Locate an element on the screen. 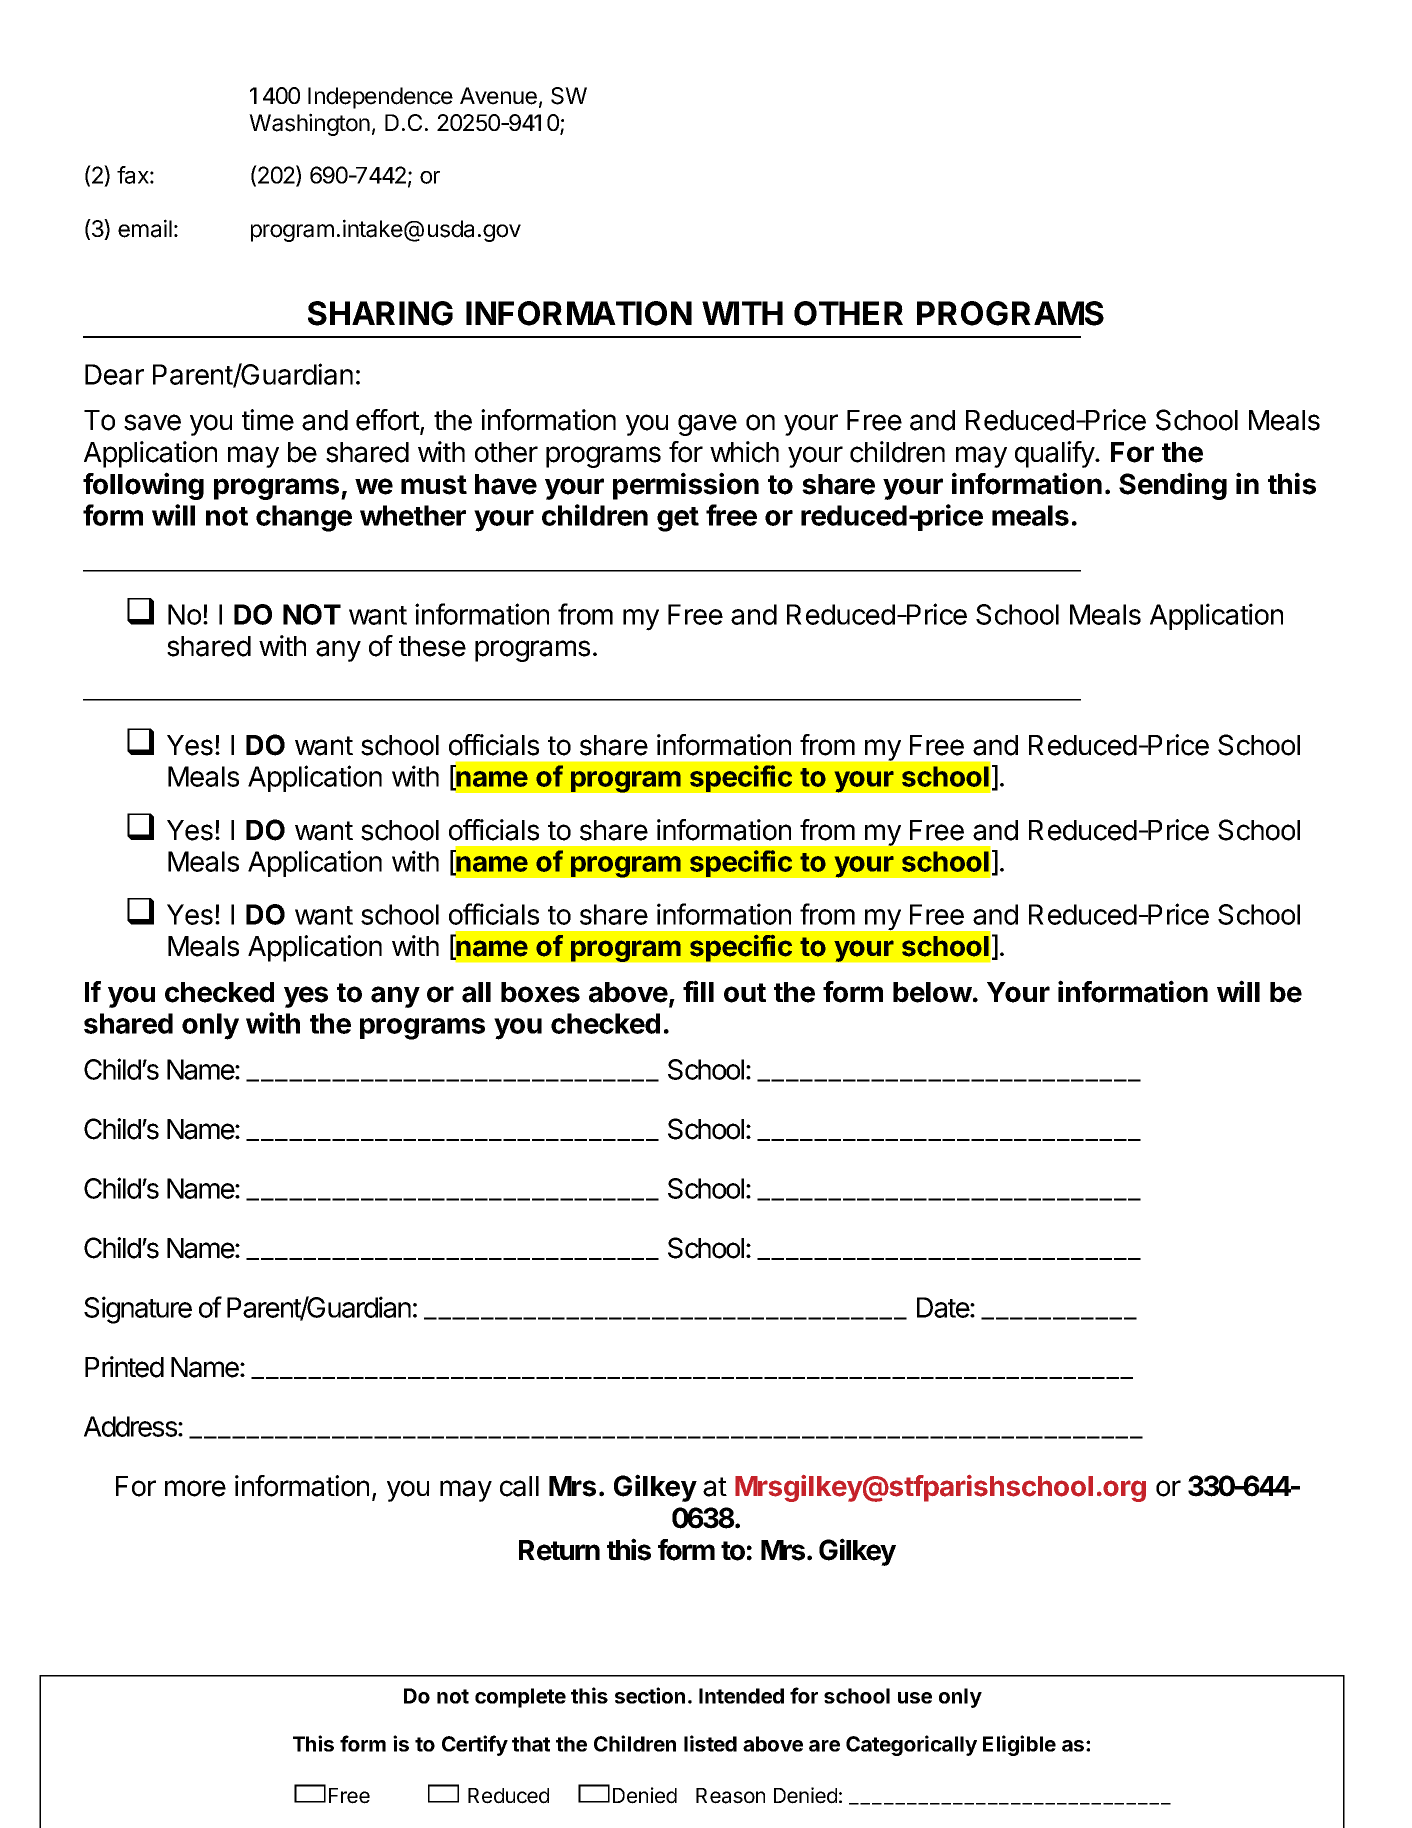  Eligible is located at coordinates (1019, 1745).
